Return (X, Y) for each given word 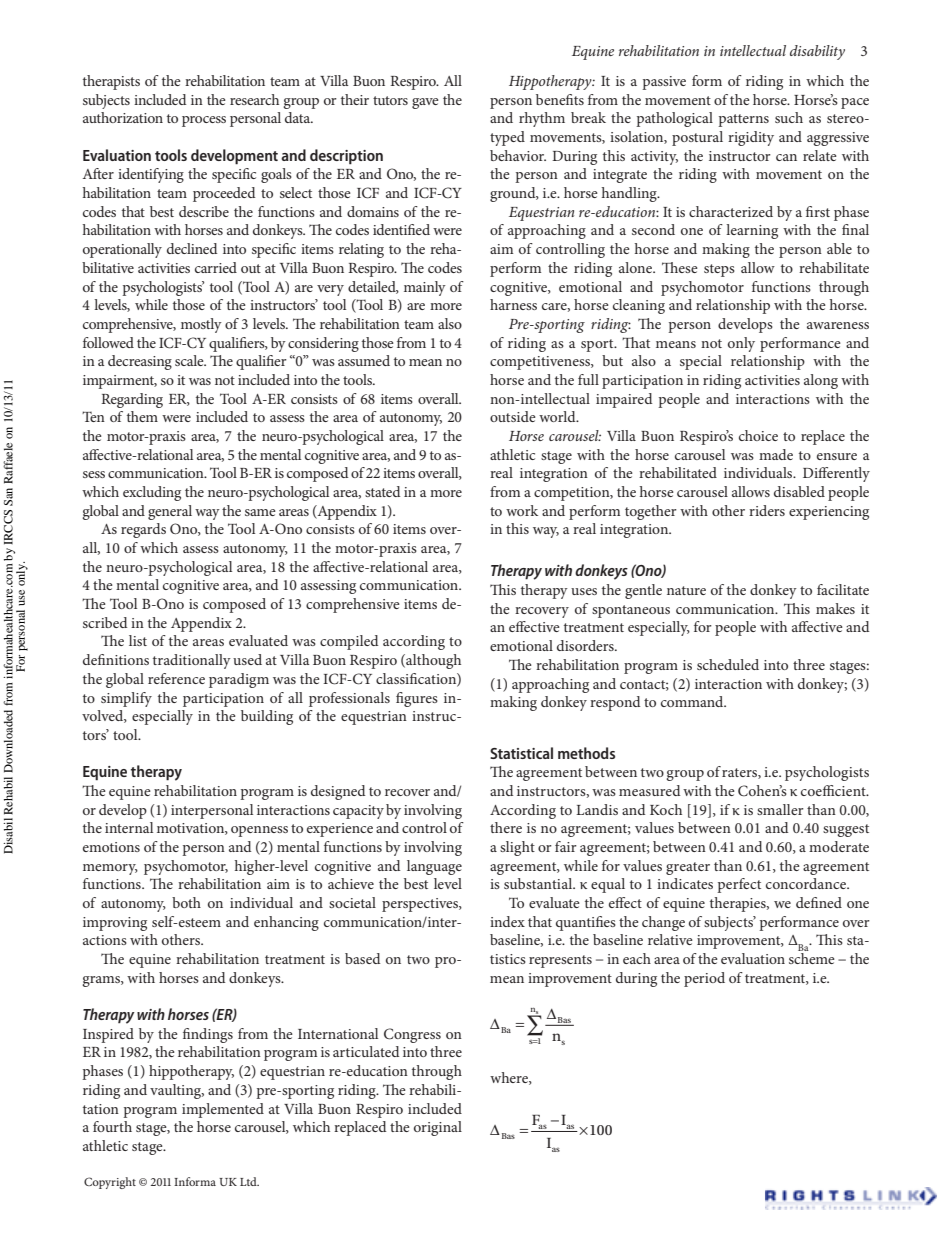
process (204, 121)
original (438, 1128)
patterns (743, 120)
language (434, 867)
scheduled (728, 664)
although (432, 661)
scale (190, 360)
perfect (739, 885)
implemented (223, 1110)
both (186, 902)
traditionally (192, 661)
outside (513, 416)
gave (425, 103)
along (821, 381)
